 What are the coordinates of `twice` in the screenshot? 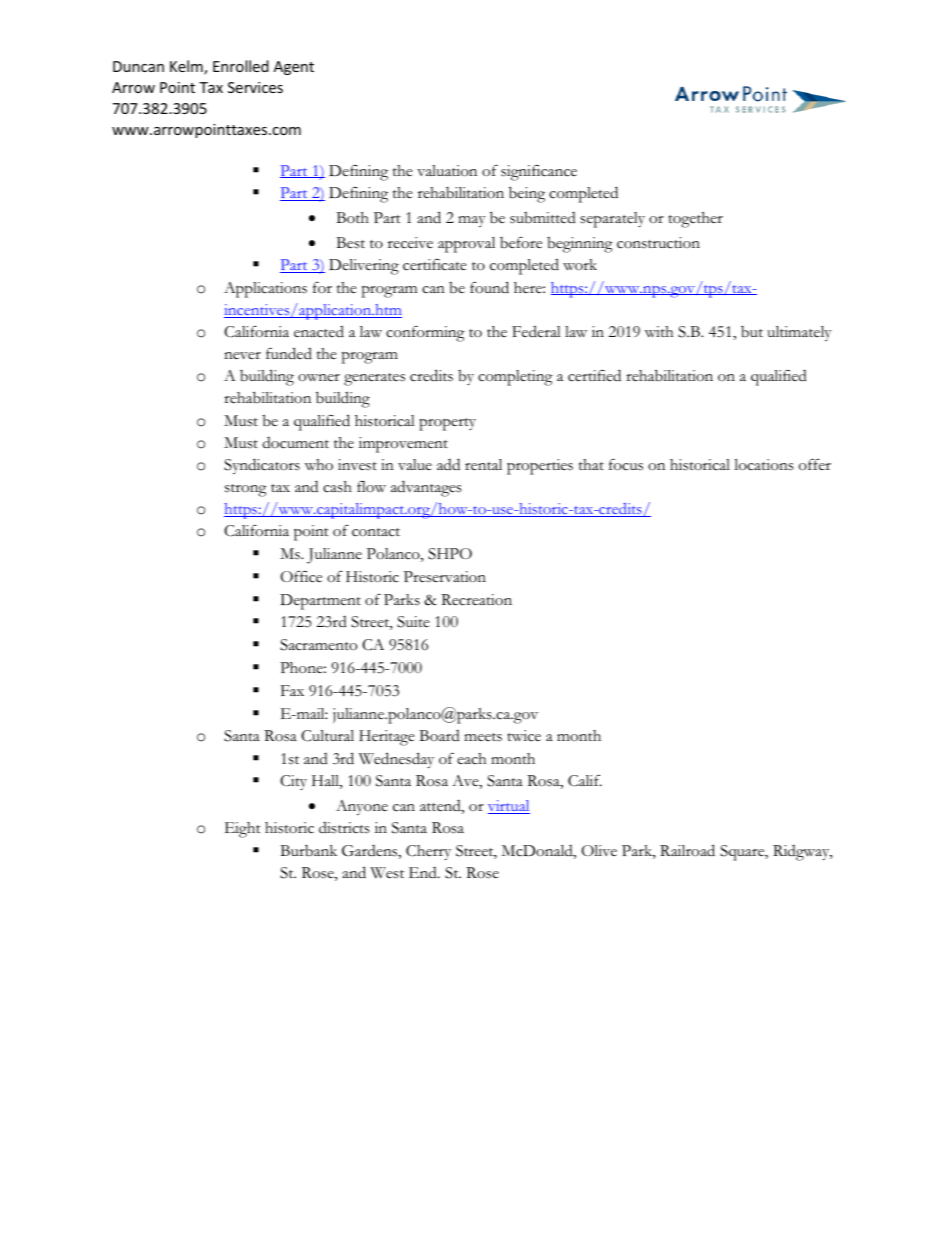 It's located at (524, 736).
